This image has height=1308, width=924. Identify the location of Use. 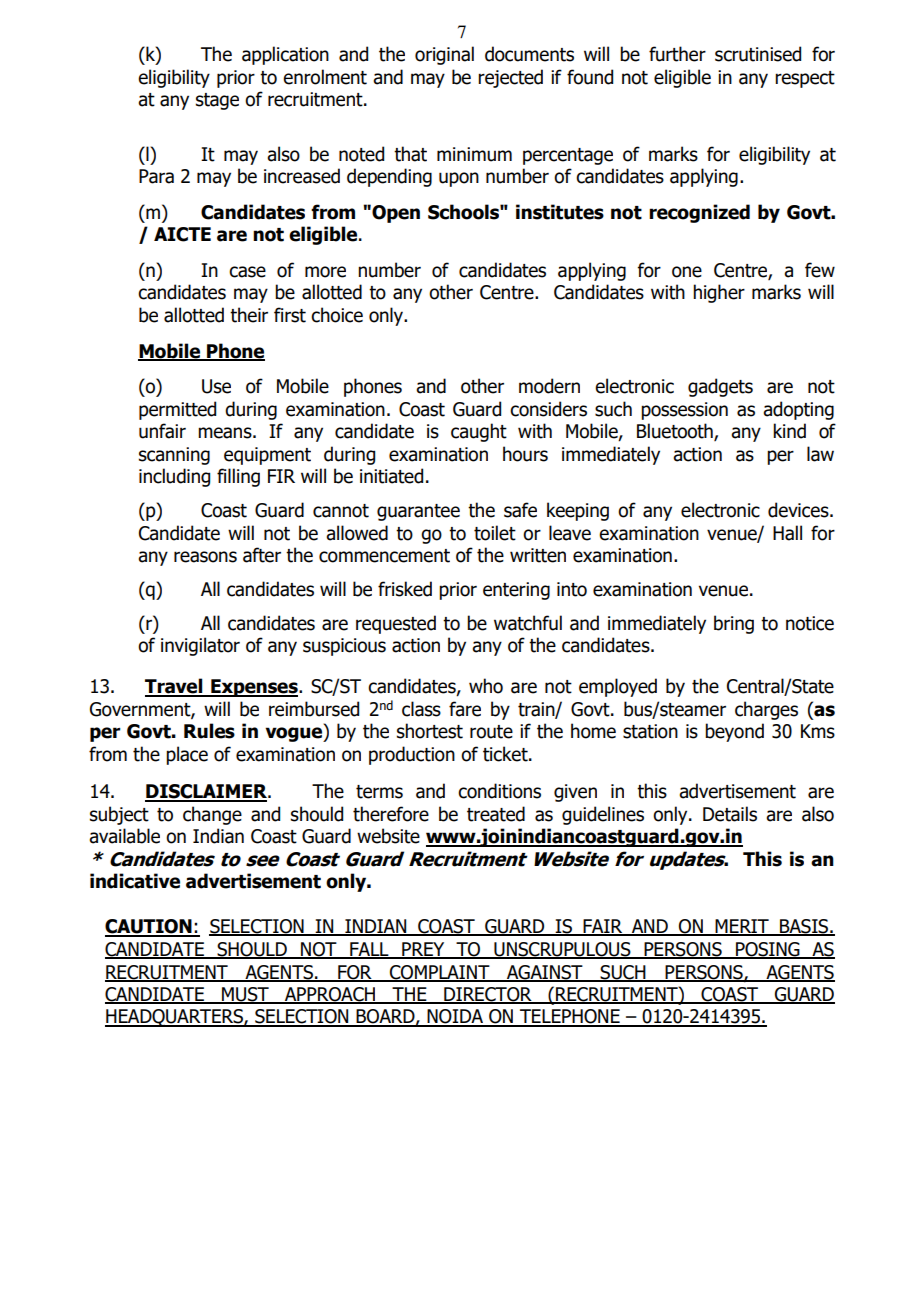
(216, 386).
